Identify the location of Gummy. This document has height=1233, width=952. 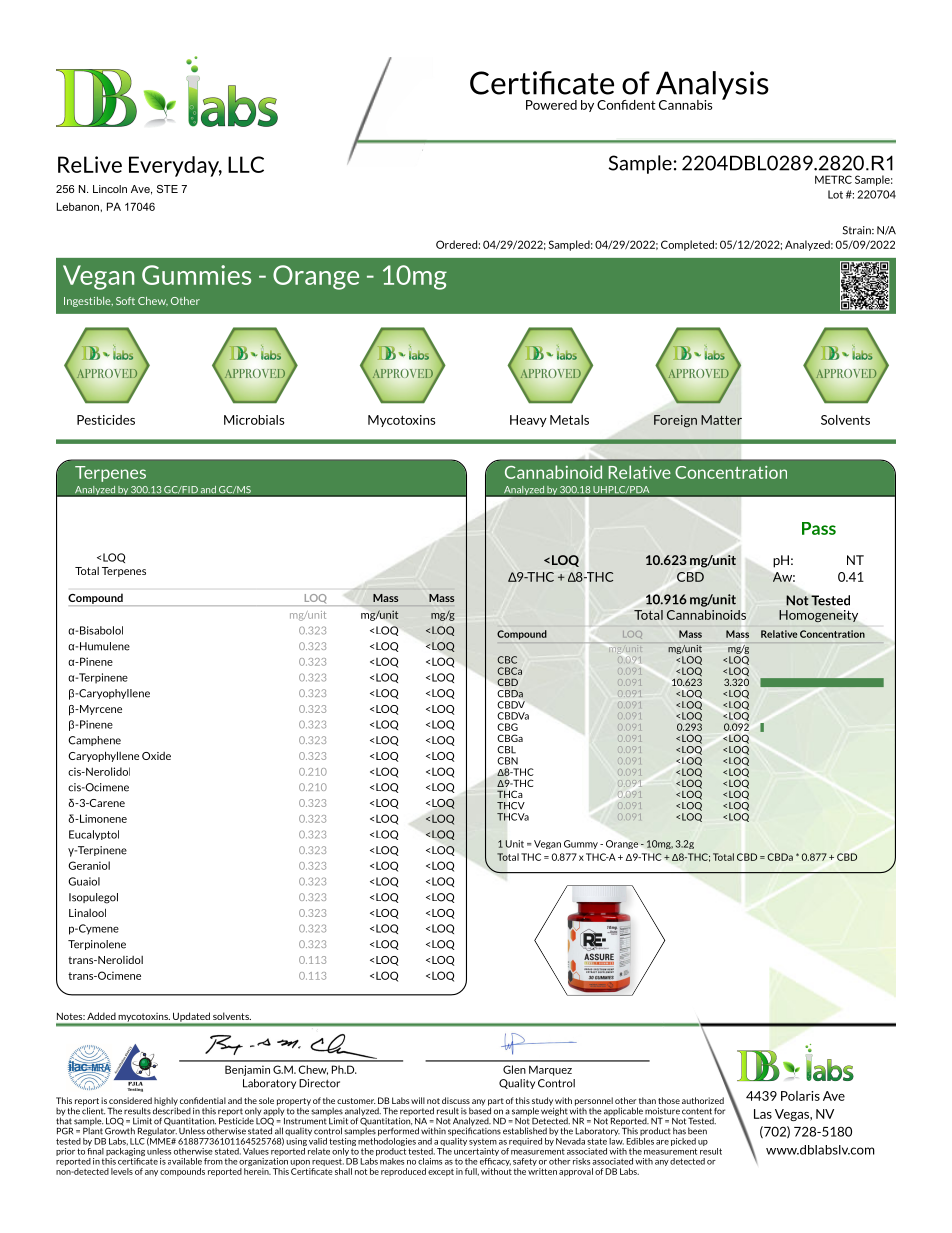
(581, 844).
